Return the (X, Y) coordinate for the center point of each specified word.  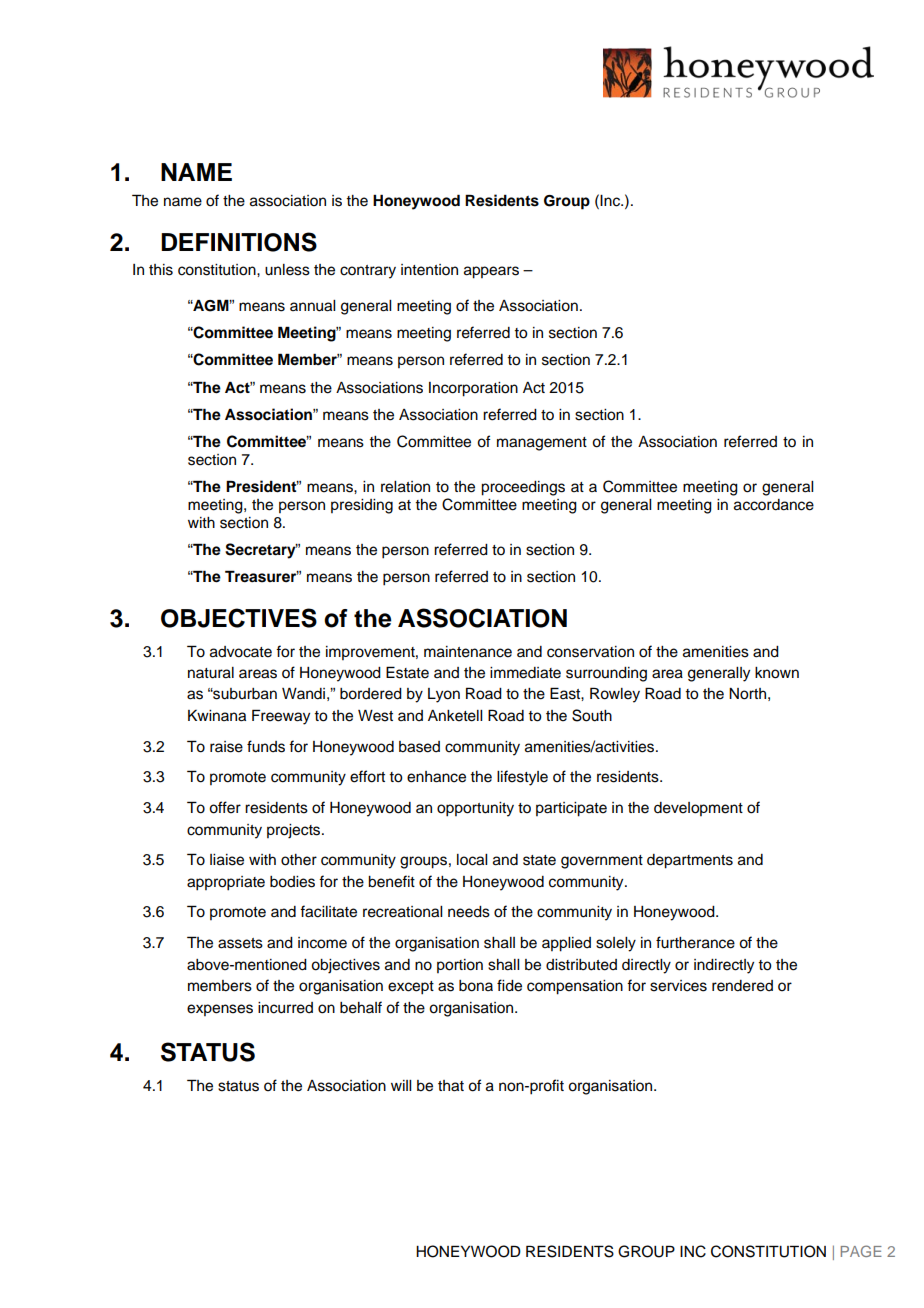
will (401, 1085)
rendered (742, 986)
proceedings (523, 488)
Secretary (261, 551)
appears (491, 272)
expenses (220, 1010)
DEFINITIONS (239, 242)
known (777, 673)
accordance (774, 505)
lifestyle (522, 778)
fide (509, 985)
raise (226, 747)
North (747, 694)
